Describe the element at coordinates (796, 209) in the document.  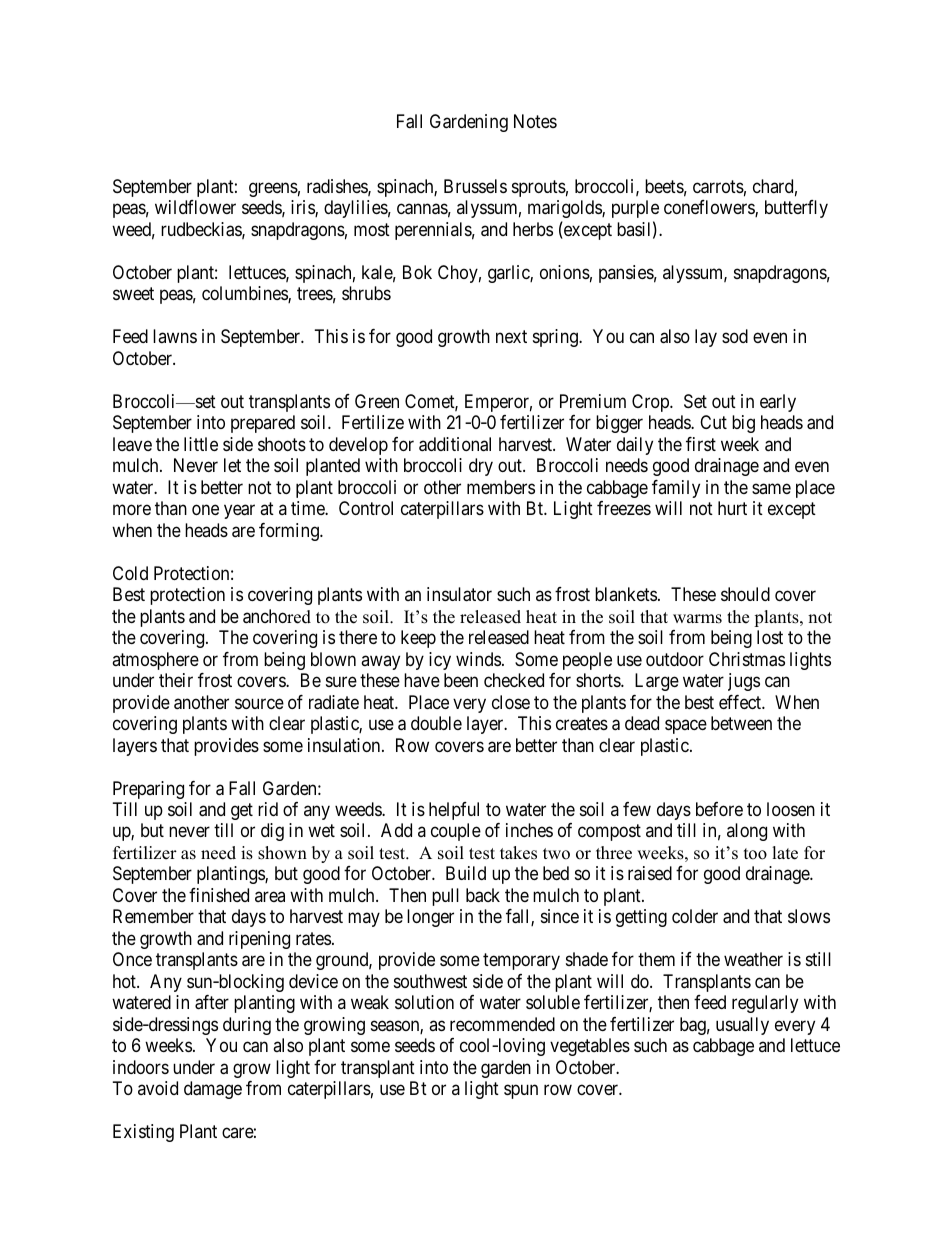
I see `butterfly` at that location.
